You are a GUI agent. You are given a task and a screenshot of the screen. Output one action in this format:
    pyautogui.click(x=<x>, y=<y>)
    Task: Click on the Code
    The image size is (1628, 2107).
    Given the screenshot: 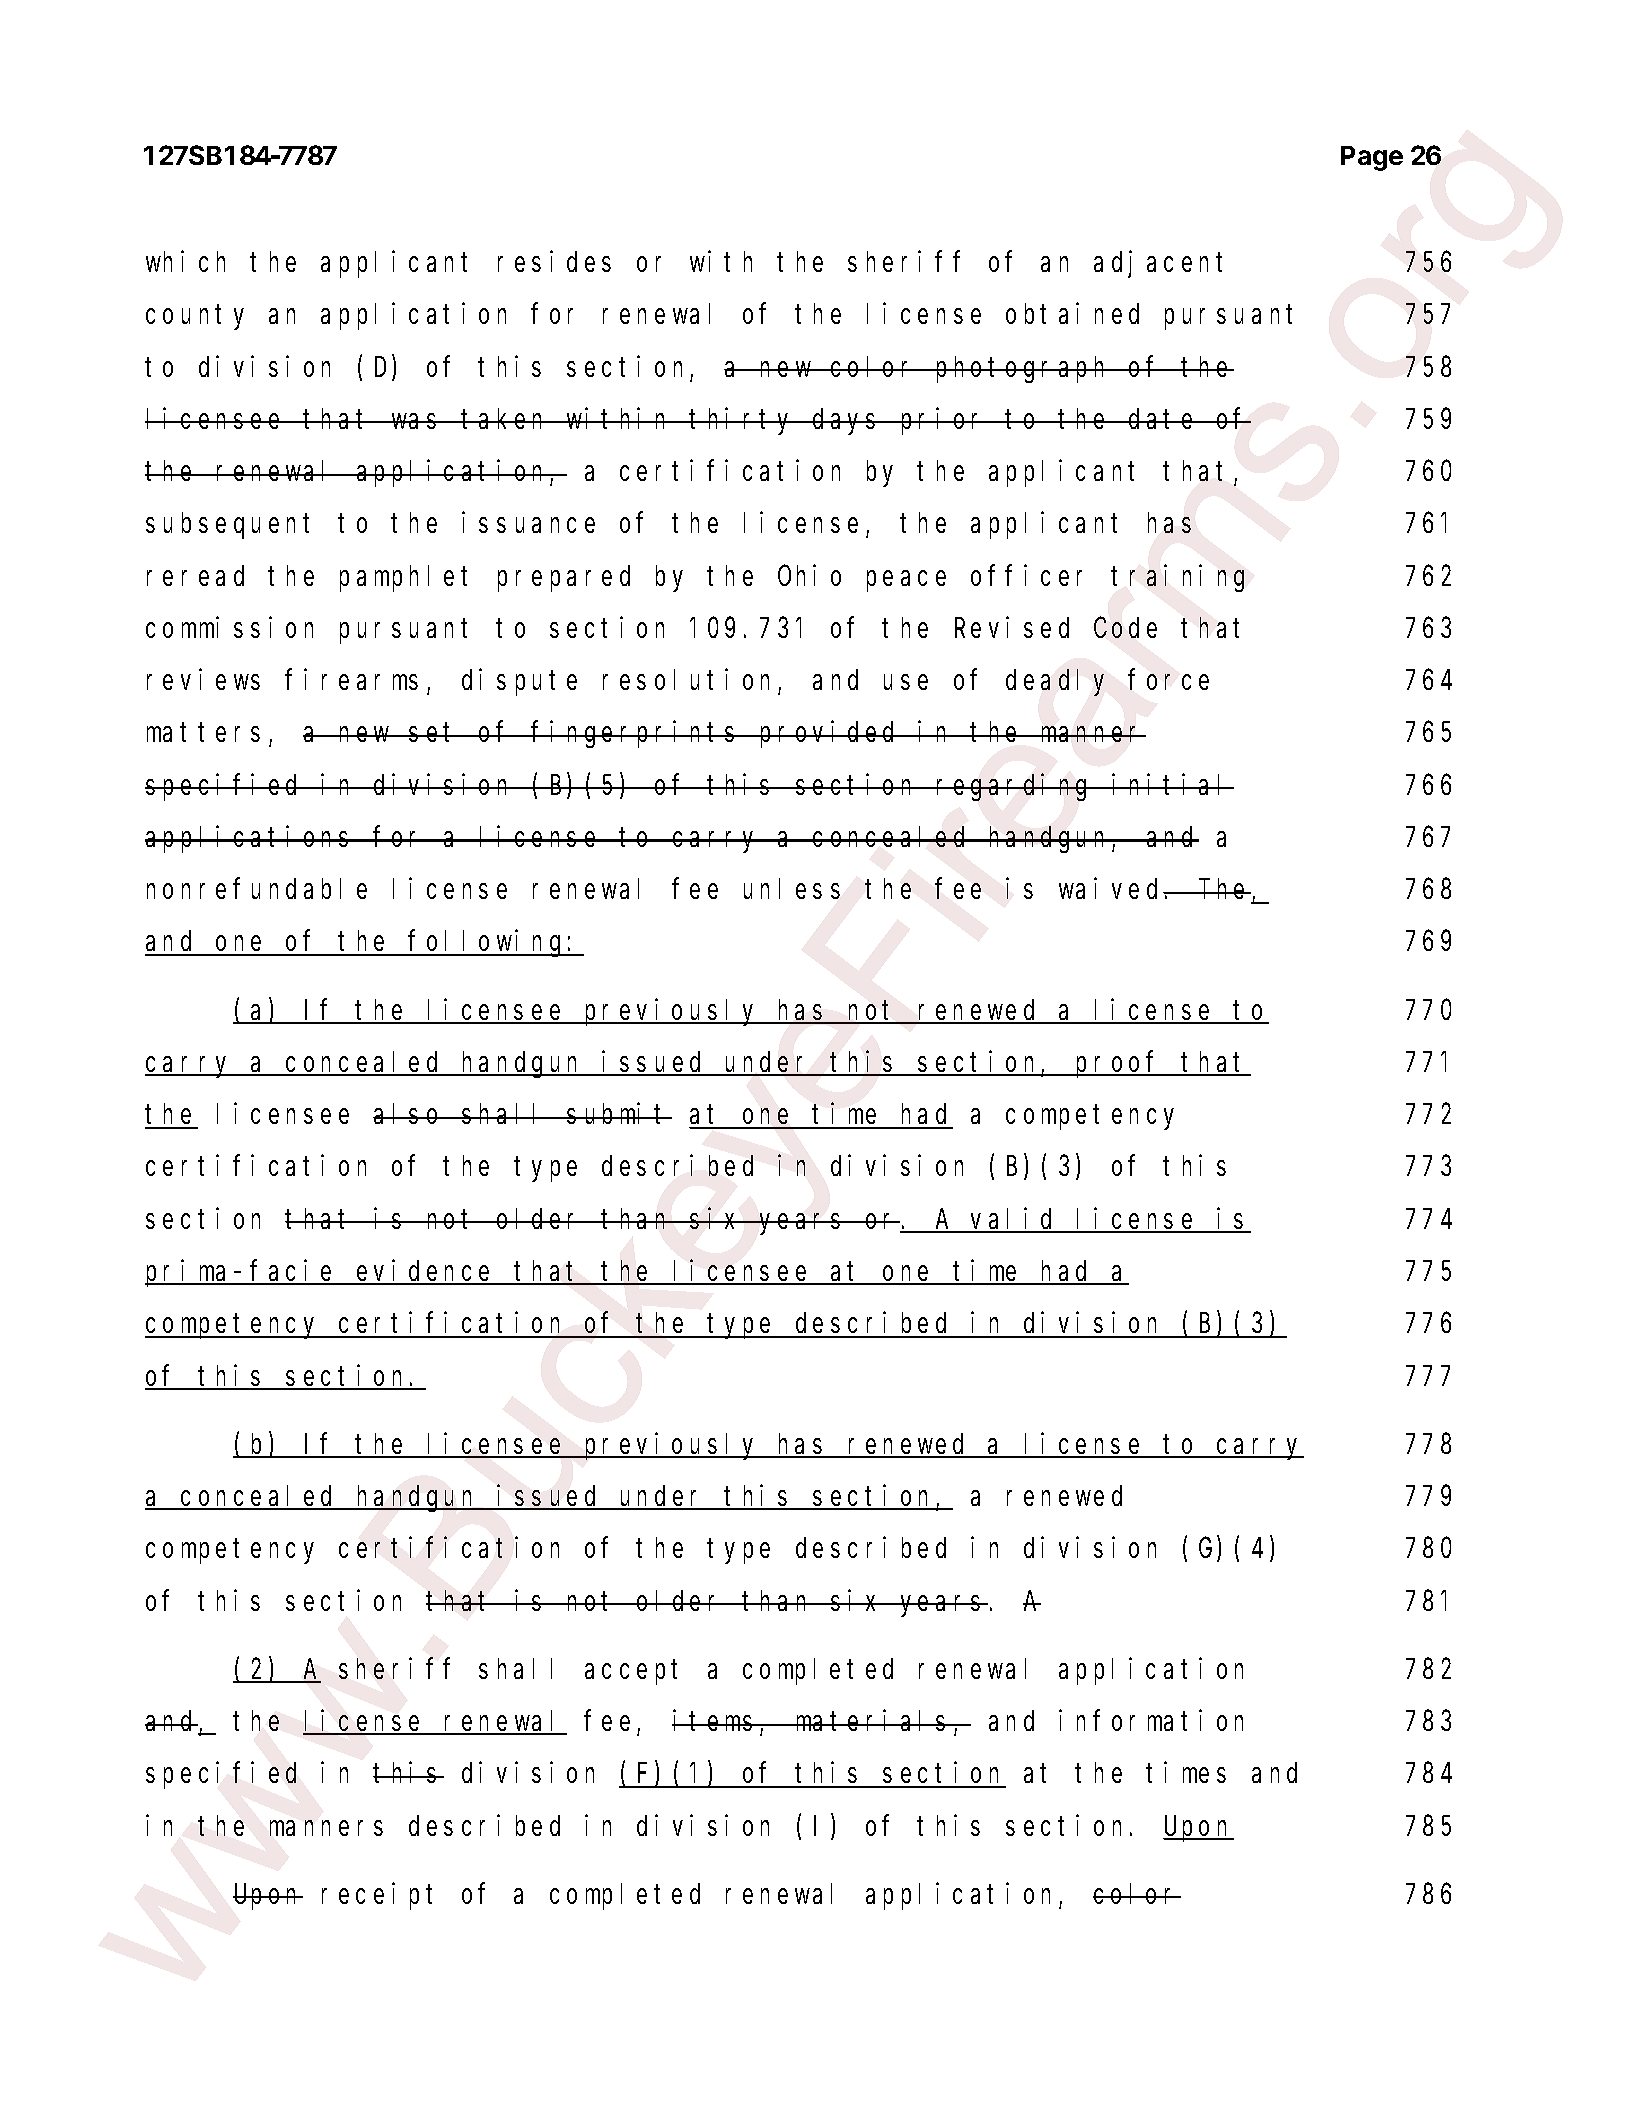 What is the action you would take?
    pyautogui.click(x=1125, y=627)
